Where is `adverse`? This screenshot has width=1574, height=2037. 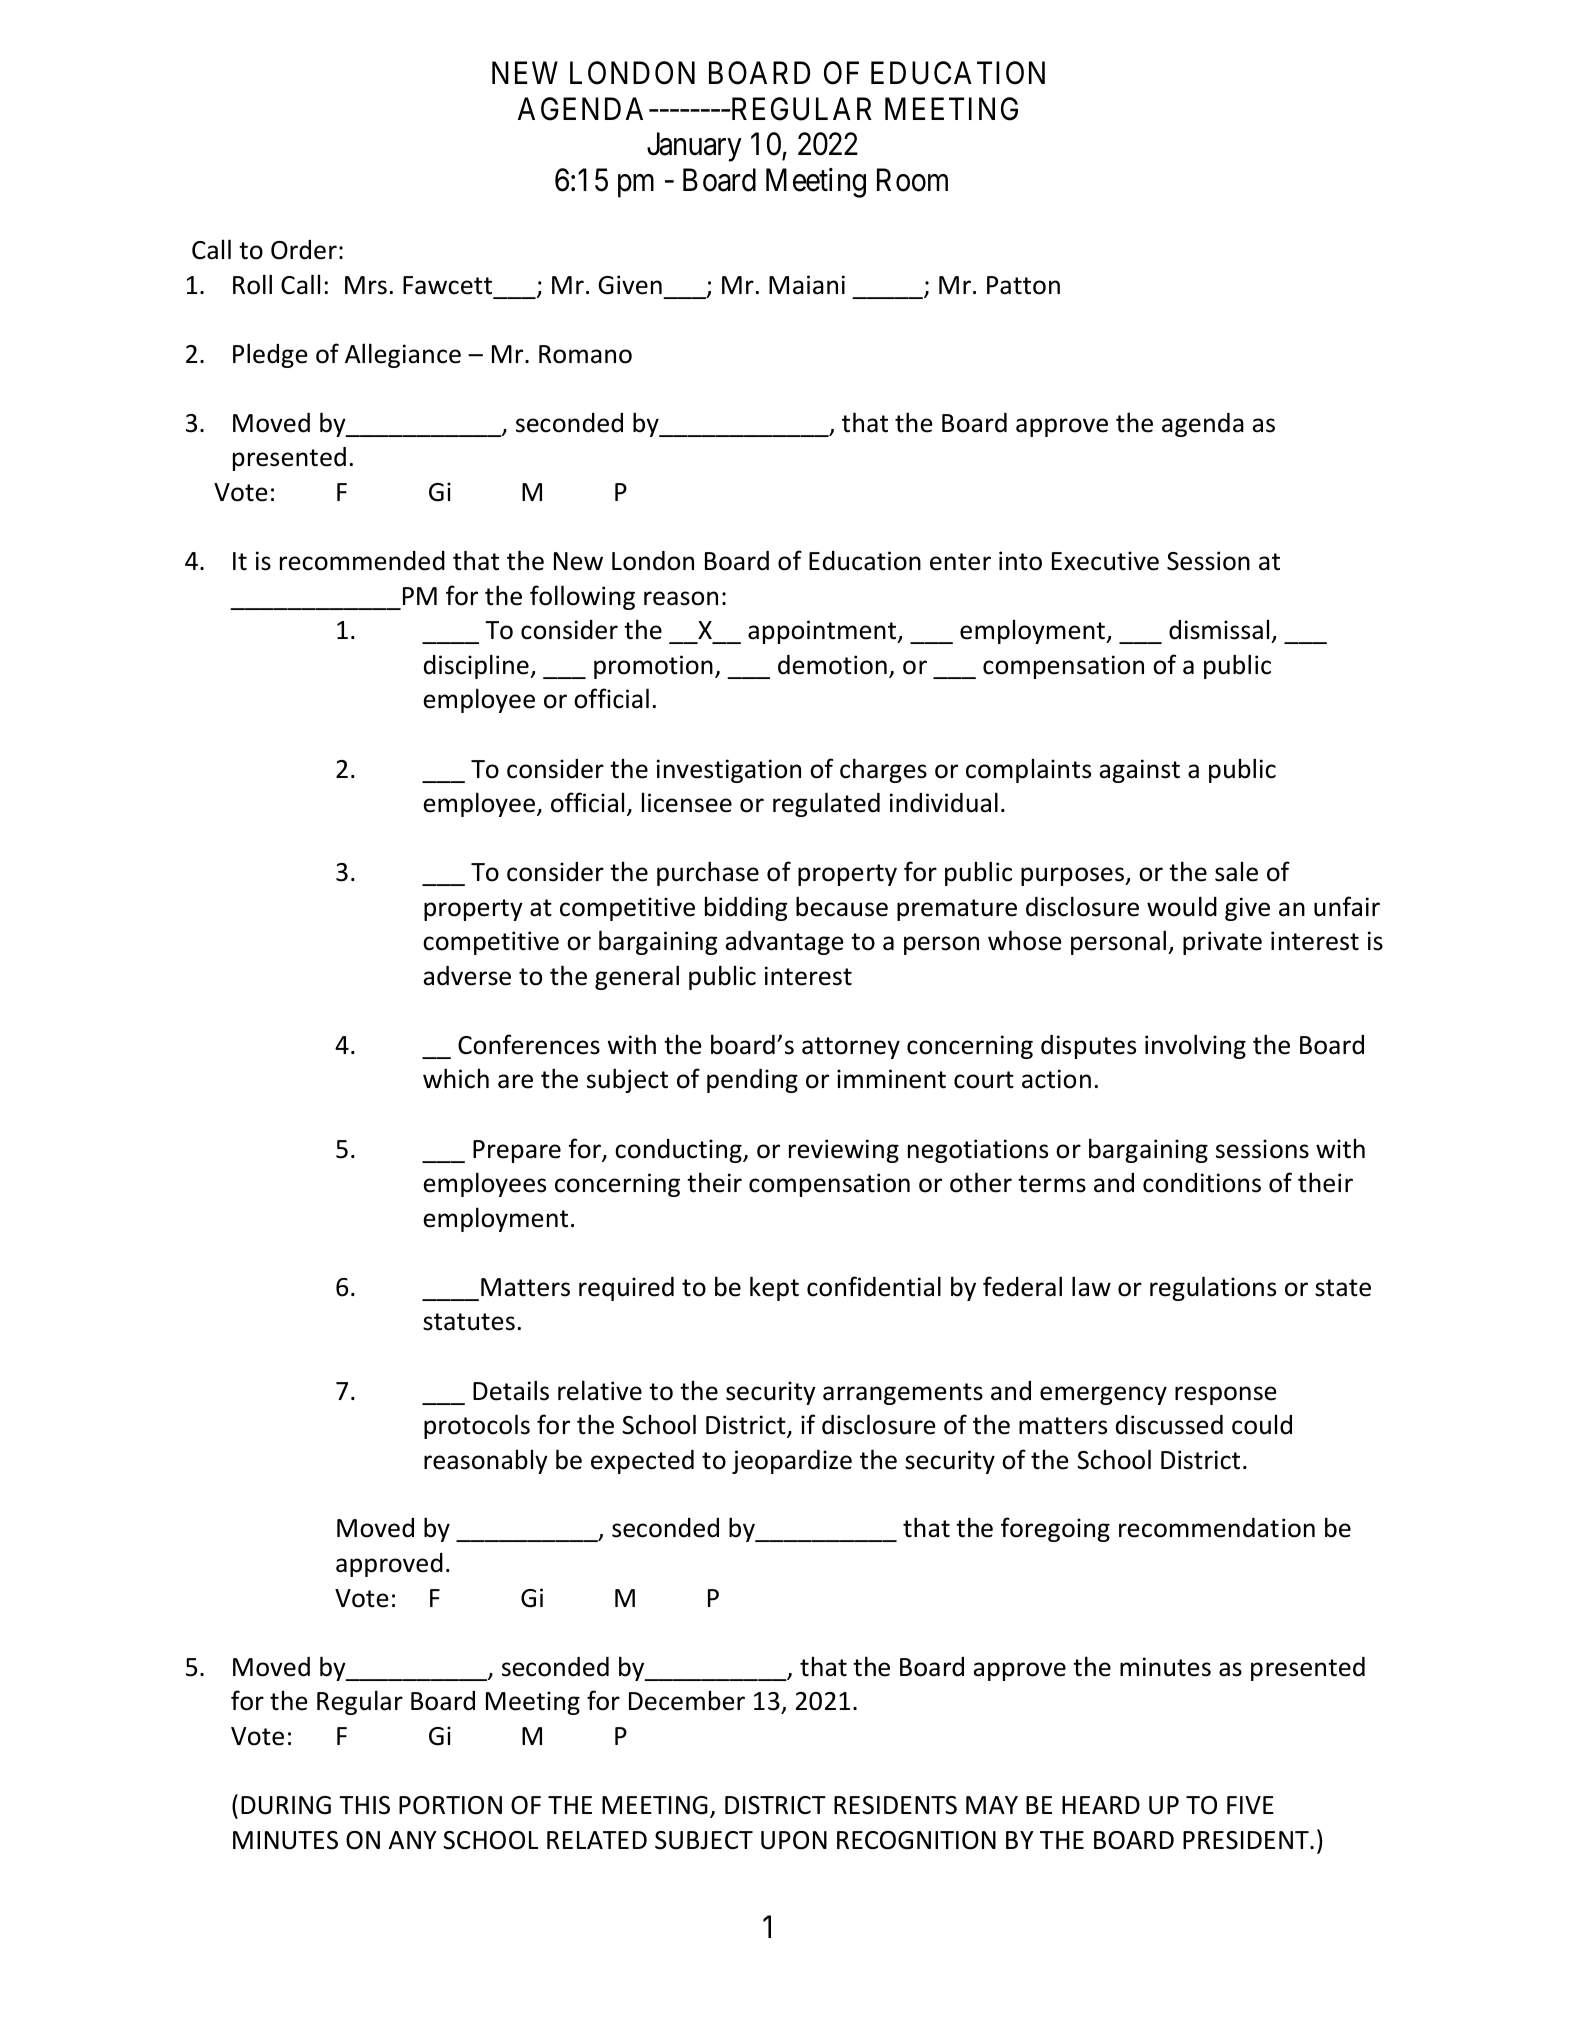
adverse is located at coordinates (467, 976).
